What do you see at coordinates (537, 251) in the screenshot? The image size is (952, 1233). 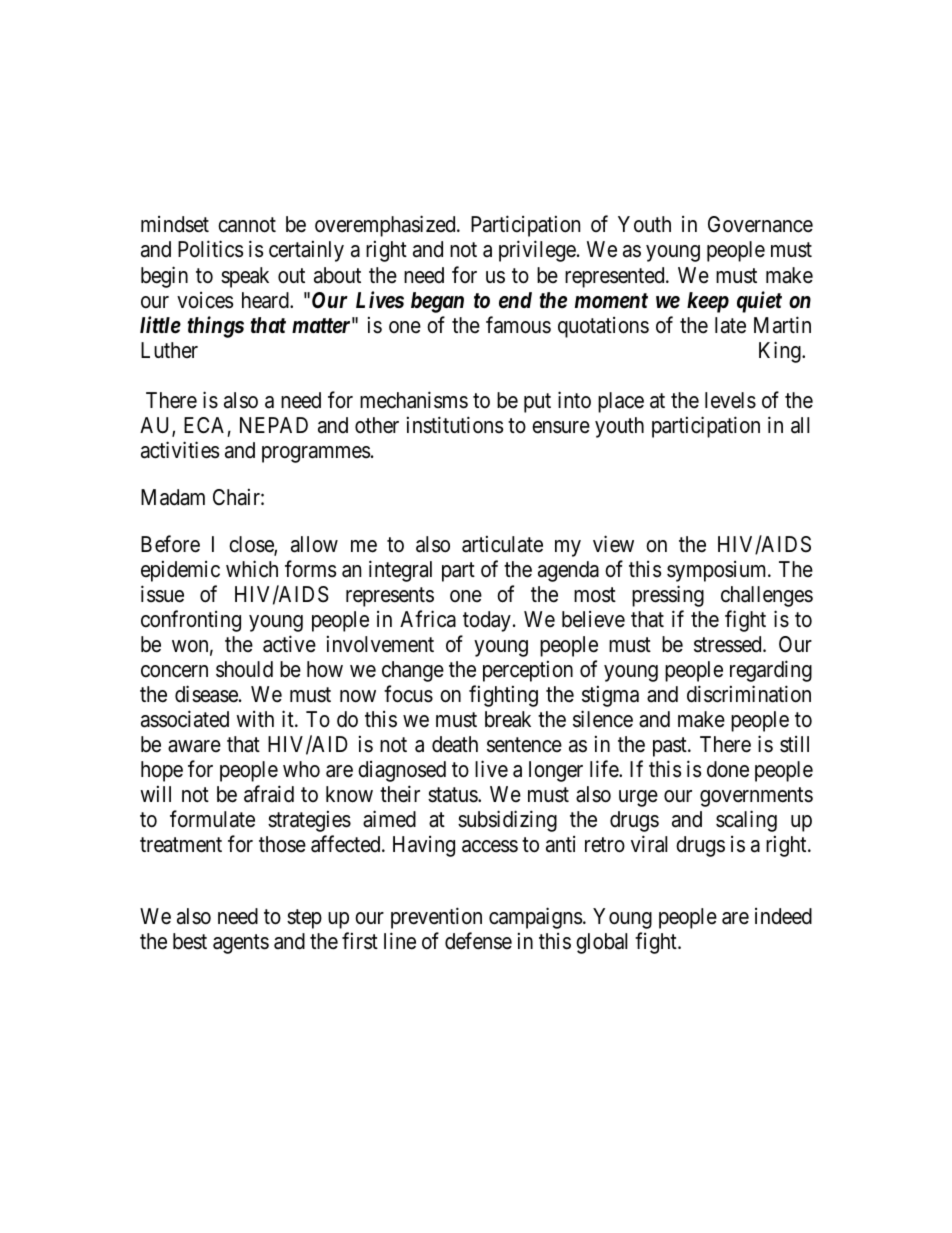 I see `privilege` at bounding box center [537, 251].
